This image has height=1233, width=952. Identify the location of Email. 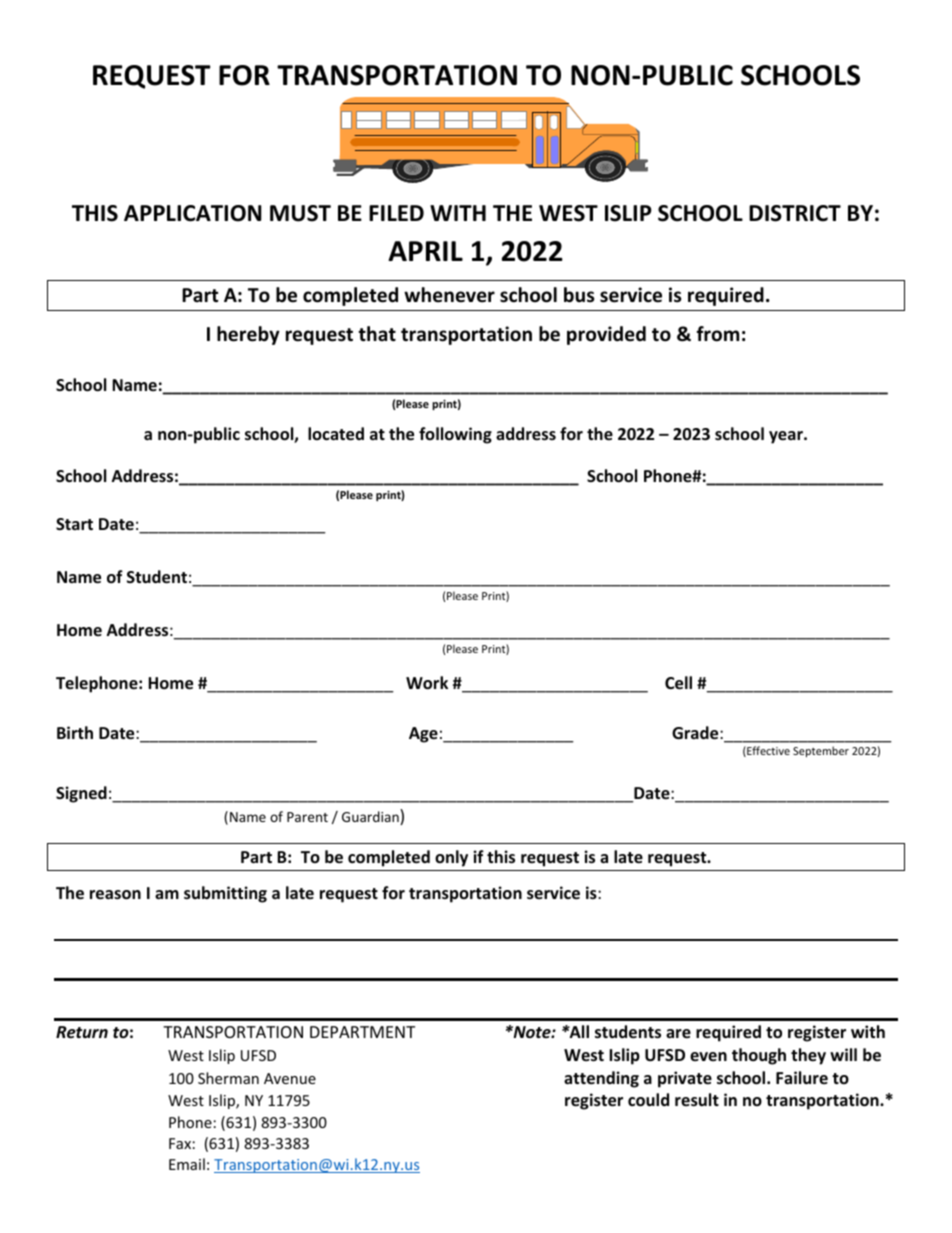
(187, 1164).
